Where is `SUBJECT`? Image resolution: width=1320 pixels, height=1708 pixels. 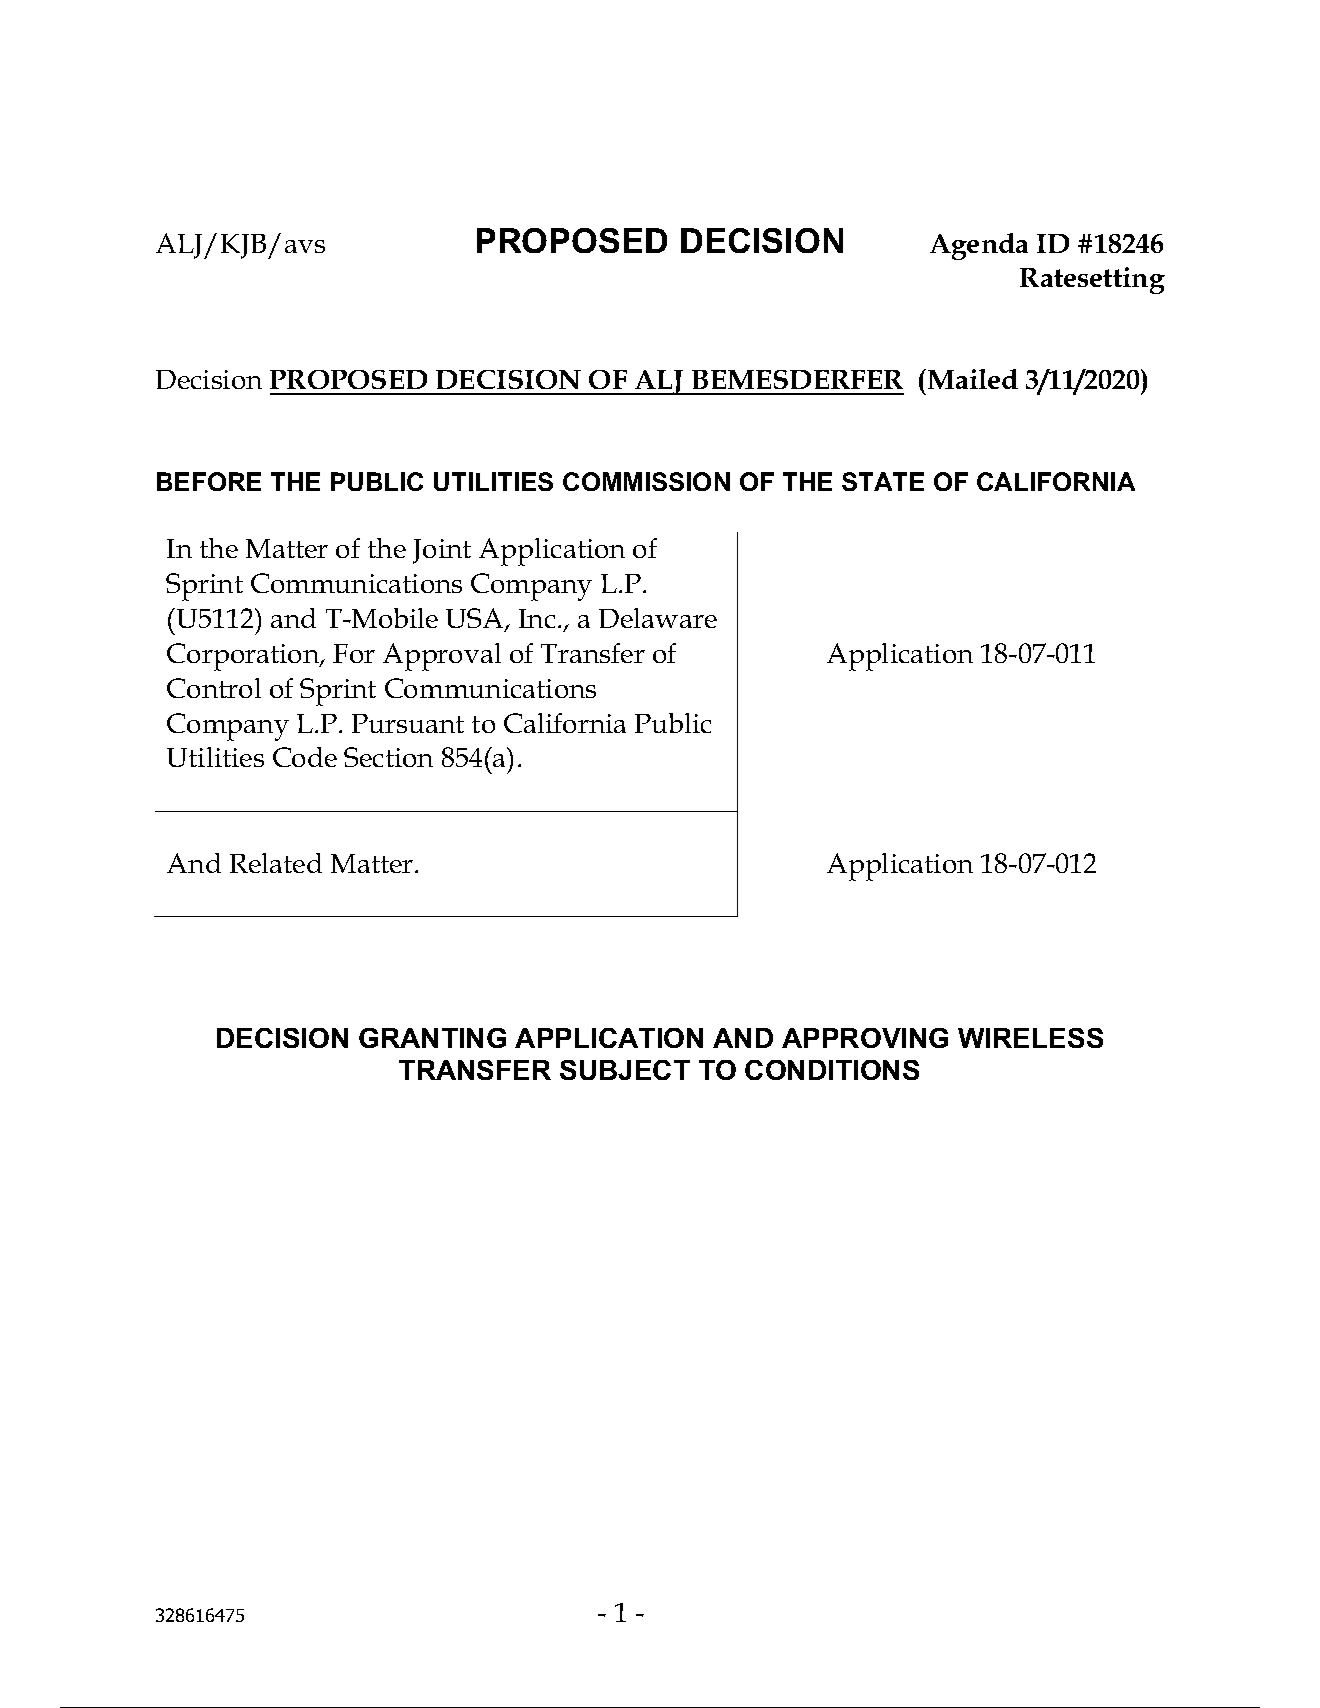
SUBJECT is located at coordinates (625, 1070).
